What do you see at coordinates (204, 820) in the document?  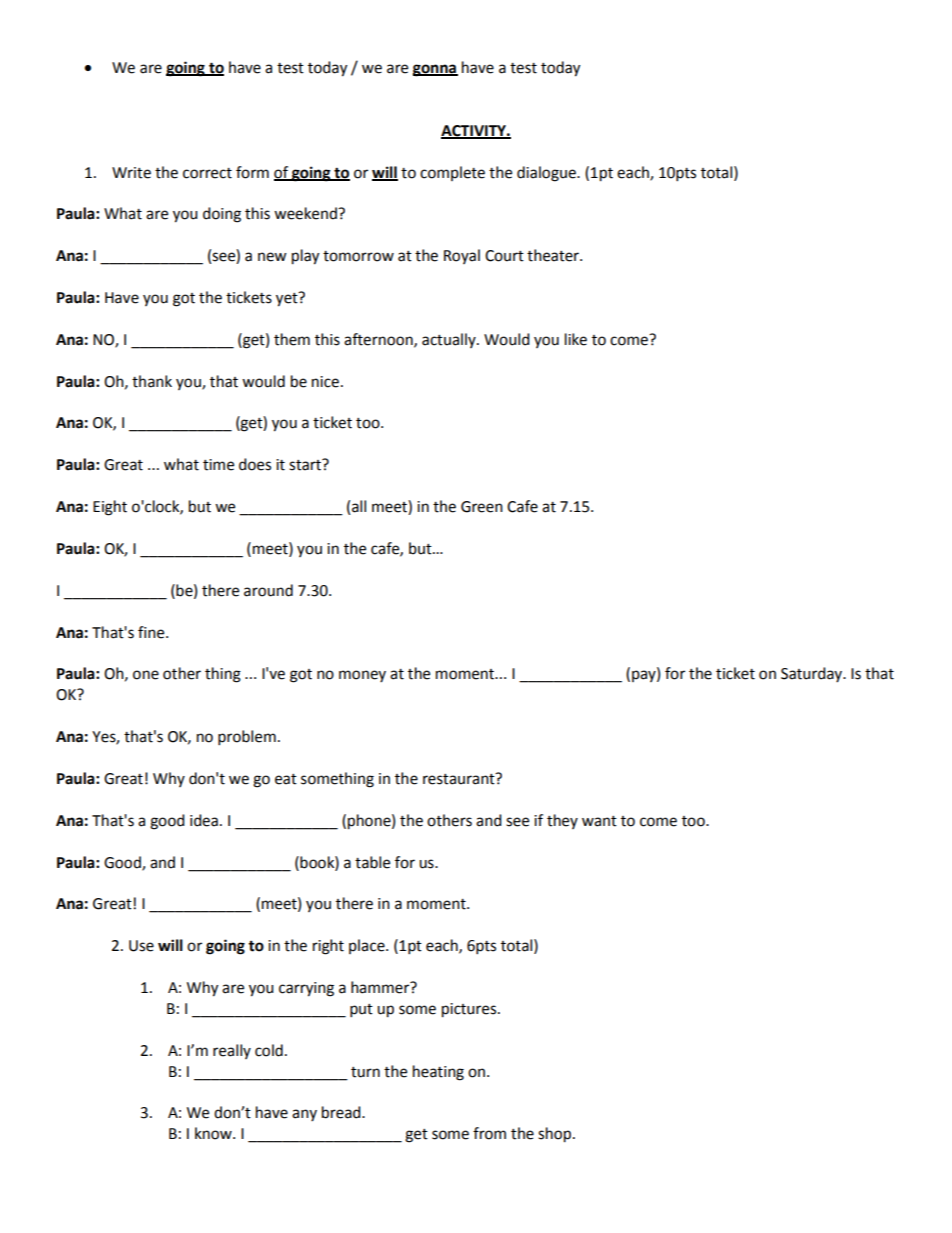 I see `idea` at bounding box center [204, 820].
